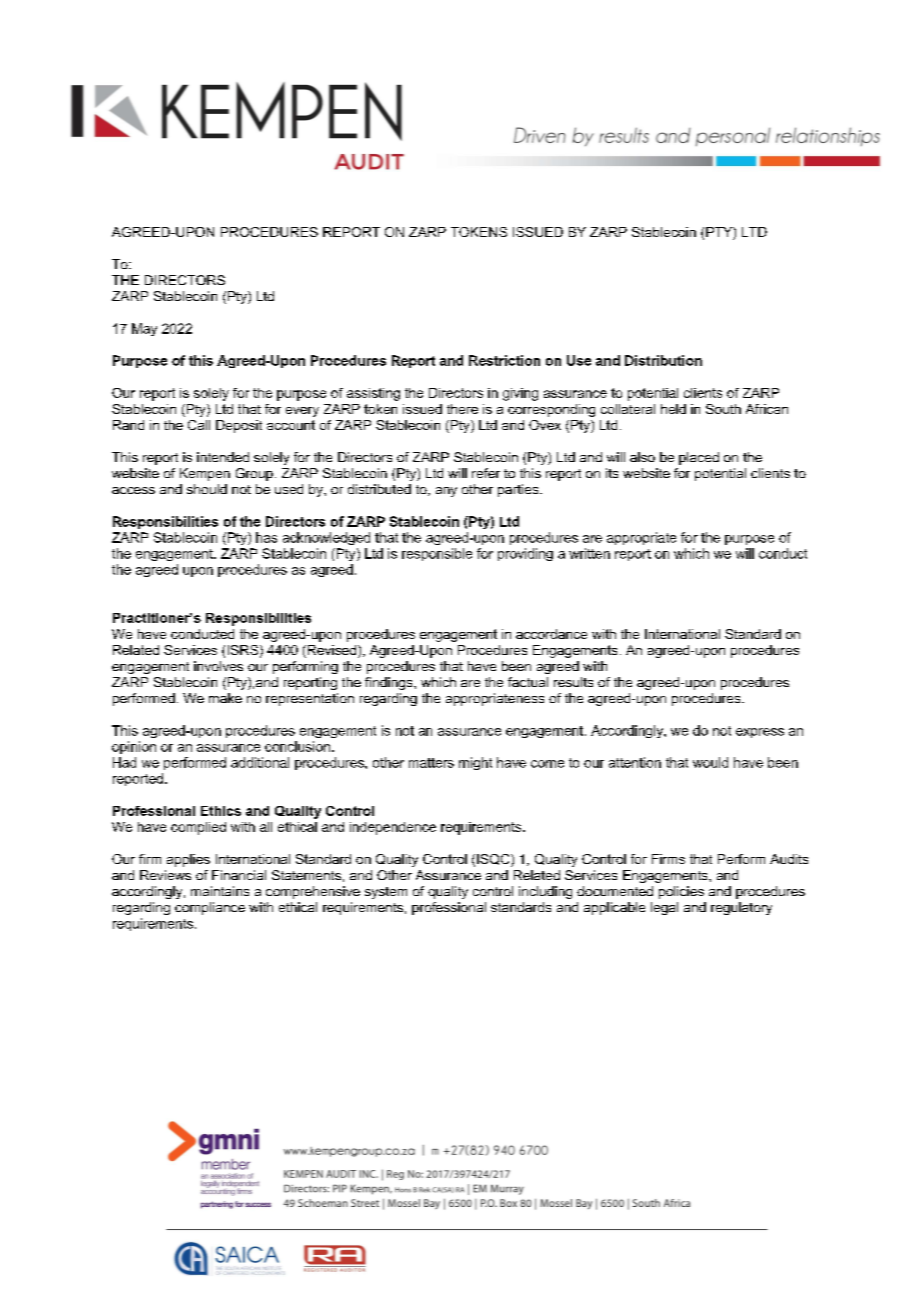 Image resolution: width=924 pixels, height=1308 pixels. Describe the element at coordinates (386, 893) in the screenshot. I see `system` at that location.
